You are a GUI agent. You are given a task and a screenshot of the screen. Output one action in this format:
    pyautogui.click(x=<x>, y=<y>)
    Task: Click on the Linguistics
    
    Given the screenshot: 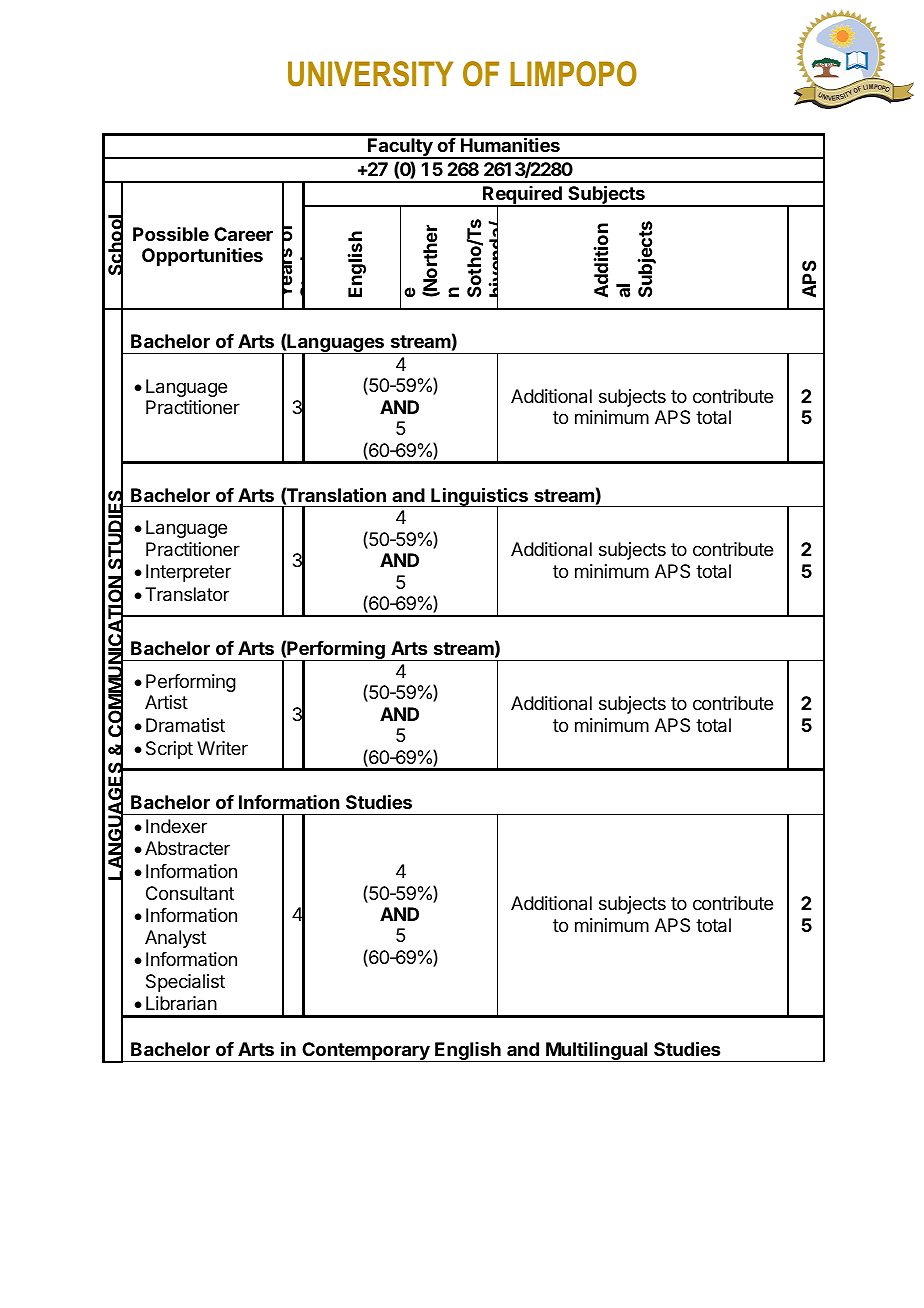 What is the action you would take?
    pyautogui.click(x=479, y=498)
